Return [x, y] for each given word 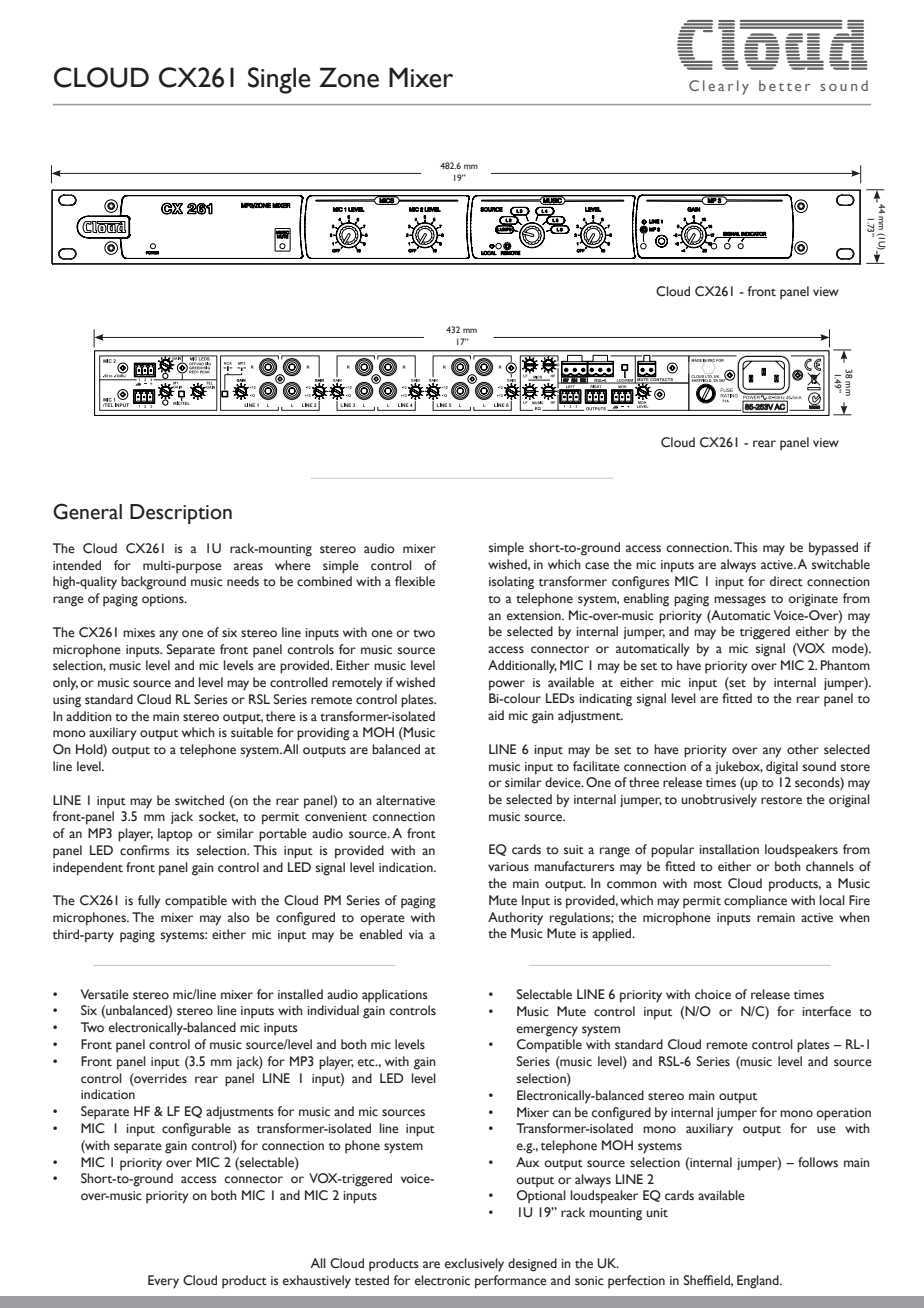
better [784, 85]
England [759, 1282]
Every [163, 1282]
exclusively [474, 1265]
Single [279, 80]
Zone [349, 77]
